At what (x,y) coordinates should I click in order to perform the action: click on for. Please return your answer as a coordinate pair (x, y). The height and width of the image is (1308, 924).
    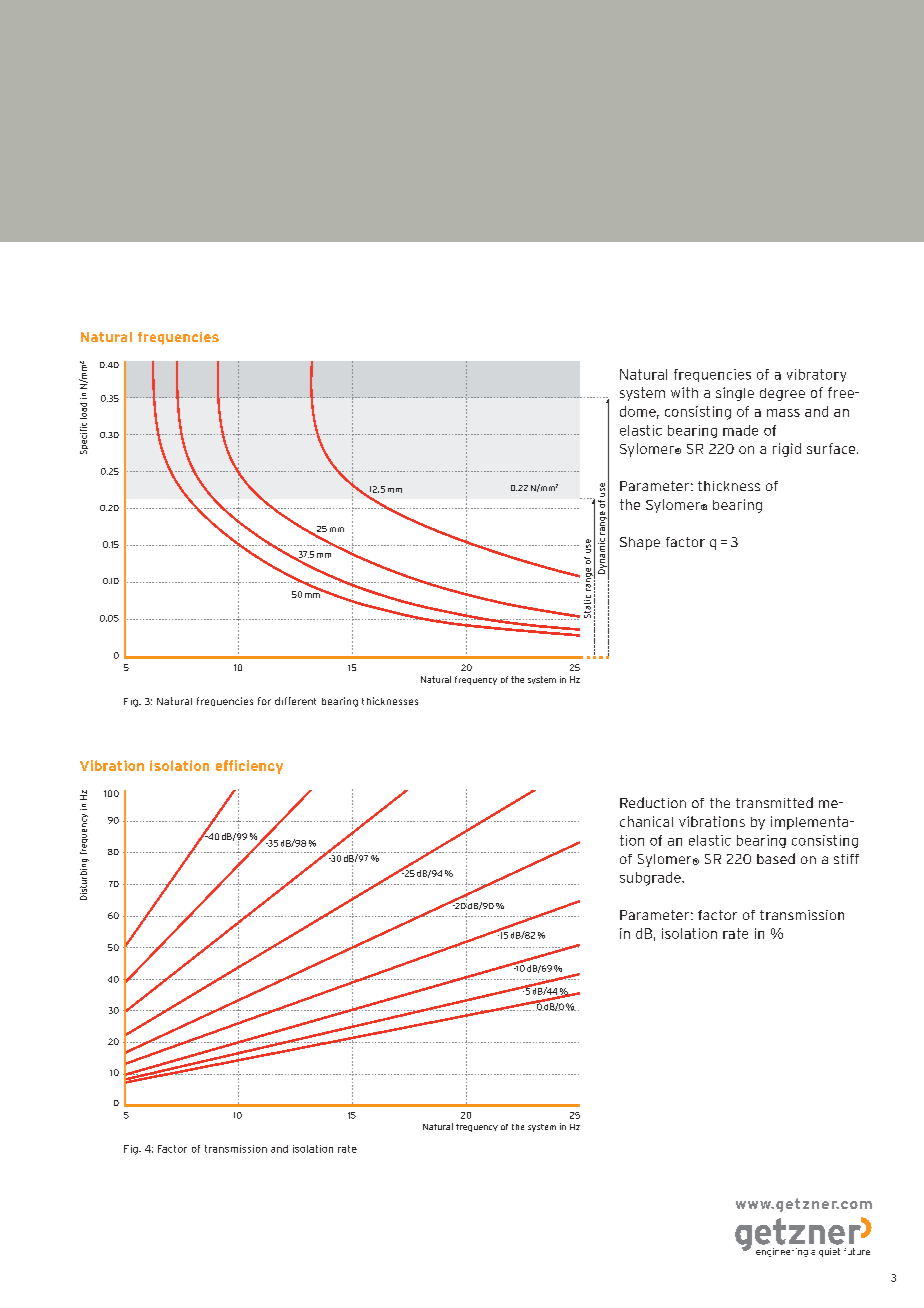
    Looking at the image, I should click on (264, 701).
